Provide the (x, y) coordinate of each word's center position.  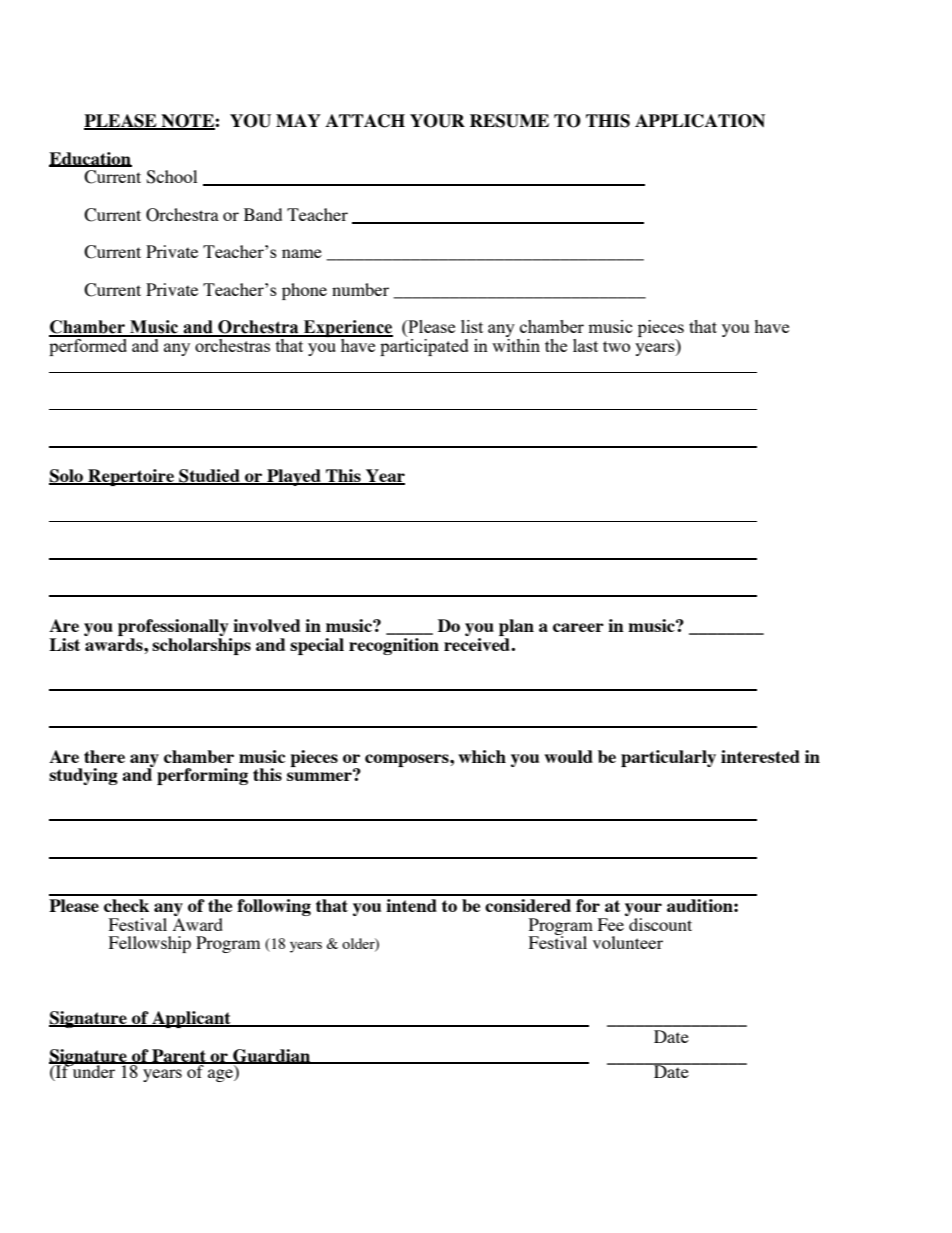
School (171, 177)
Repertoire (131, 477)
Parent (179, 1056)
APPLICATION (700, 121)
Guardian (272, 1056)
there (104, 756)
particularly (668, 758)
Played (294, 477)
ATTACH (365, 121)
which (482, 756)
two (616, 346)
